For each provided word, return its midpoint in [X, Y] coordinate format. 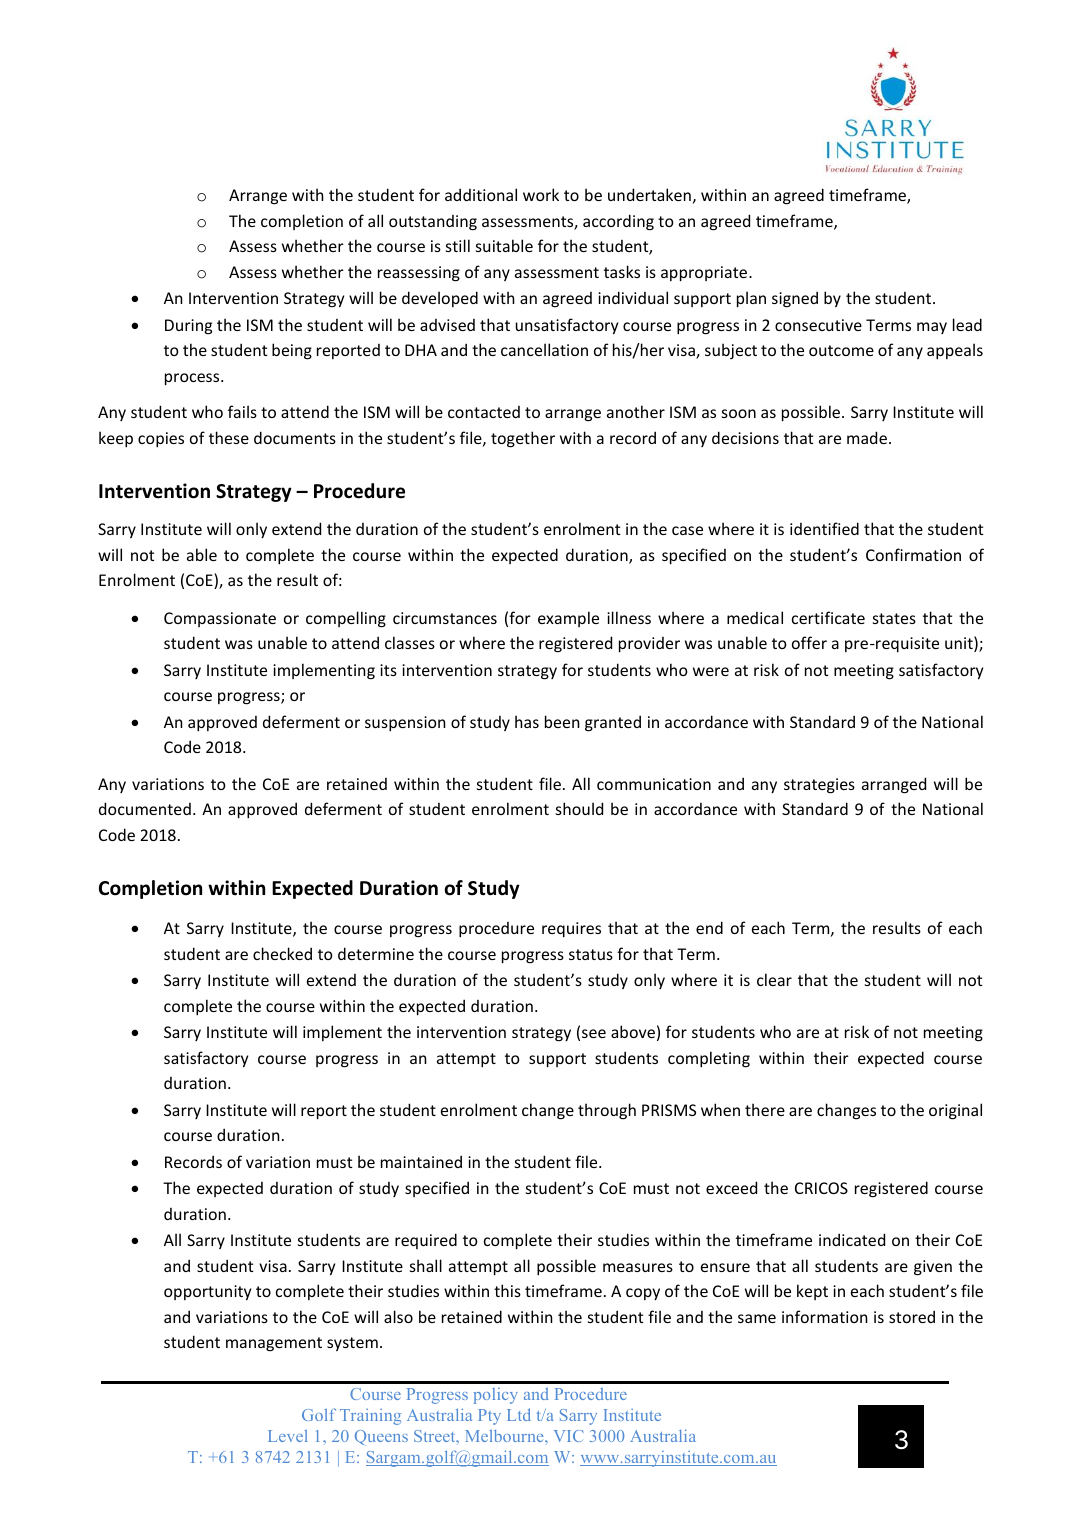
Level [287, 1436]
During [188, 327]
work [541, 194]
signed [795, 299]
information [825, 1316]
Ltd [519, 1414]
